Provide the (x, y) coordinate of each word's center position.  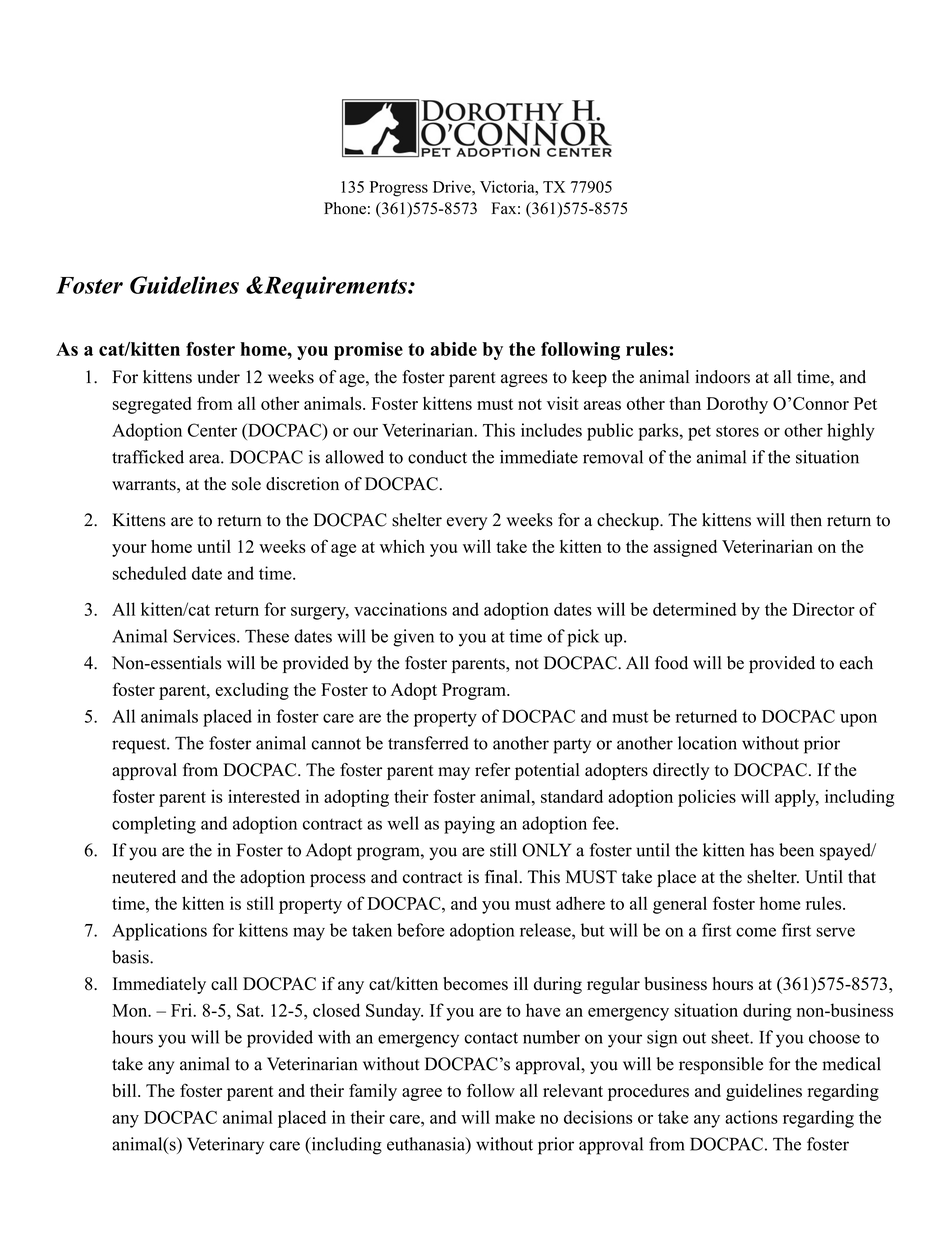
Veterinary (225, 1146)
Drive (453, 186)
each (856, 663)
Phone (345, 208)
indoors (722, 377)
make (515, 1117)
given (413, 638)
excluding (252, 691)
